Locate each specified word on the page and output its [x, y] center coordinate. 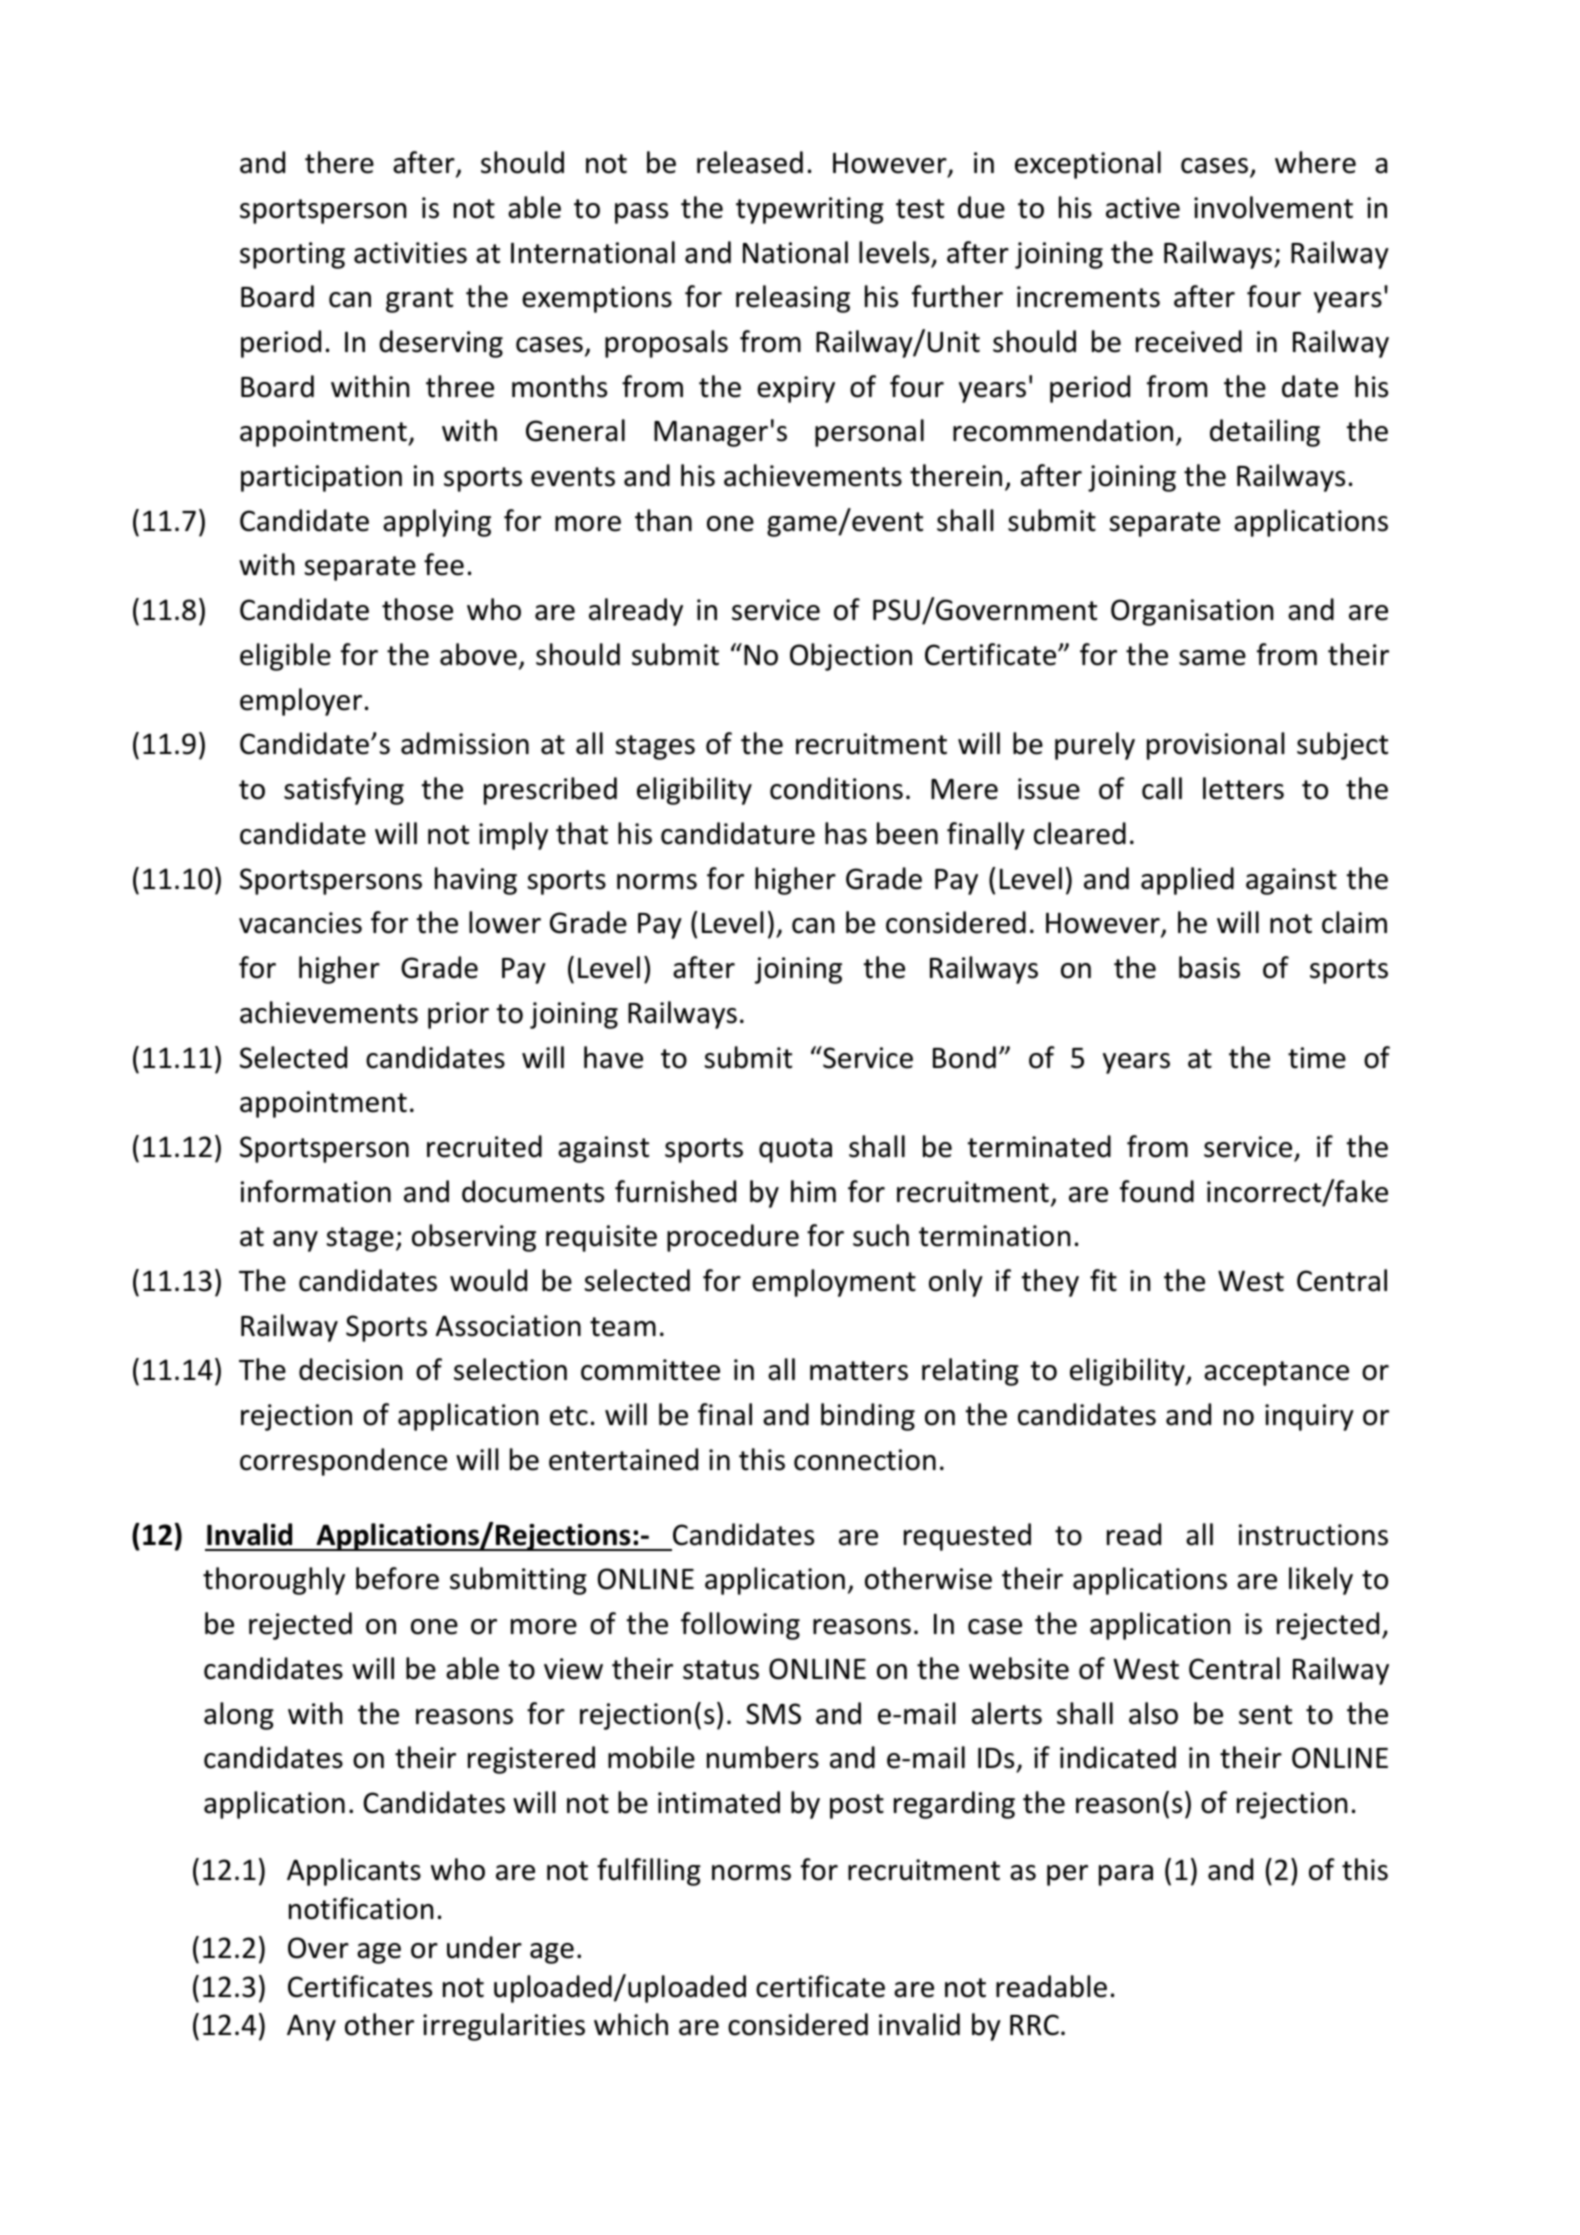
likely [1321, 1581]
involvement [1273, 207]
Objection [851, 657]
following [740, 1626]
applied [1187, 881]
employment [834, 1283]
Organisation [1192, 612]
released [750, 162]
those [417, 609]
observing [474, 1238]
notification [361, 1908]
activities [410, 253]
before [397, 1578]
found [1157, 1191]
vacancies [300, 923]
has [846, 833]
